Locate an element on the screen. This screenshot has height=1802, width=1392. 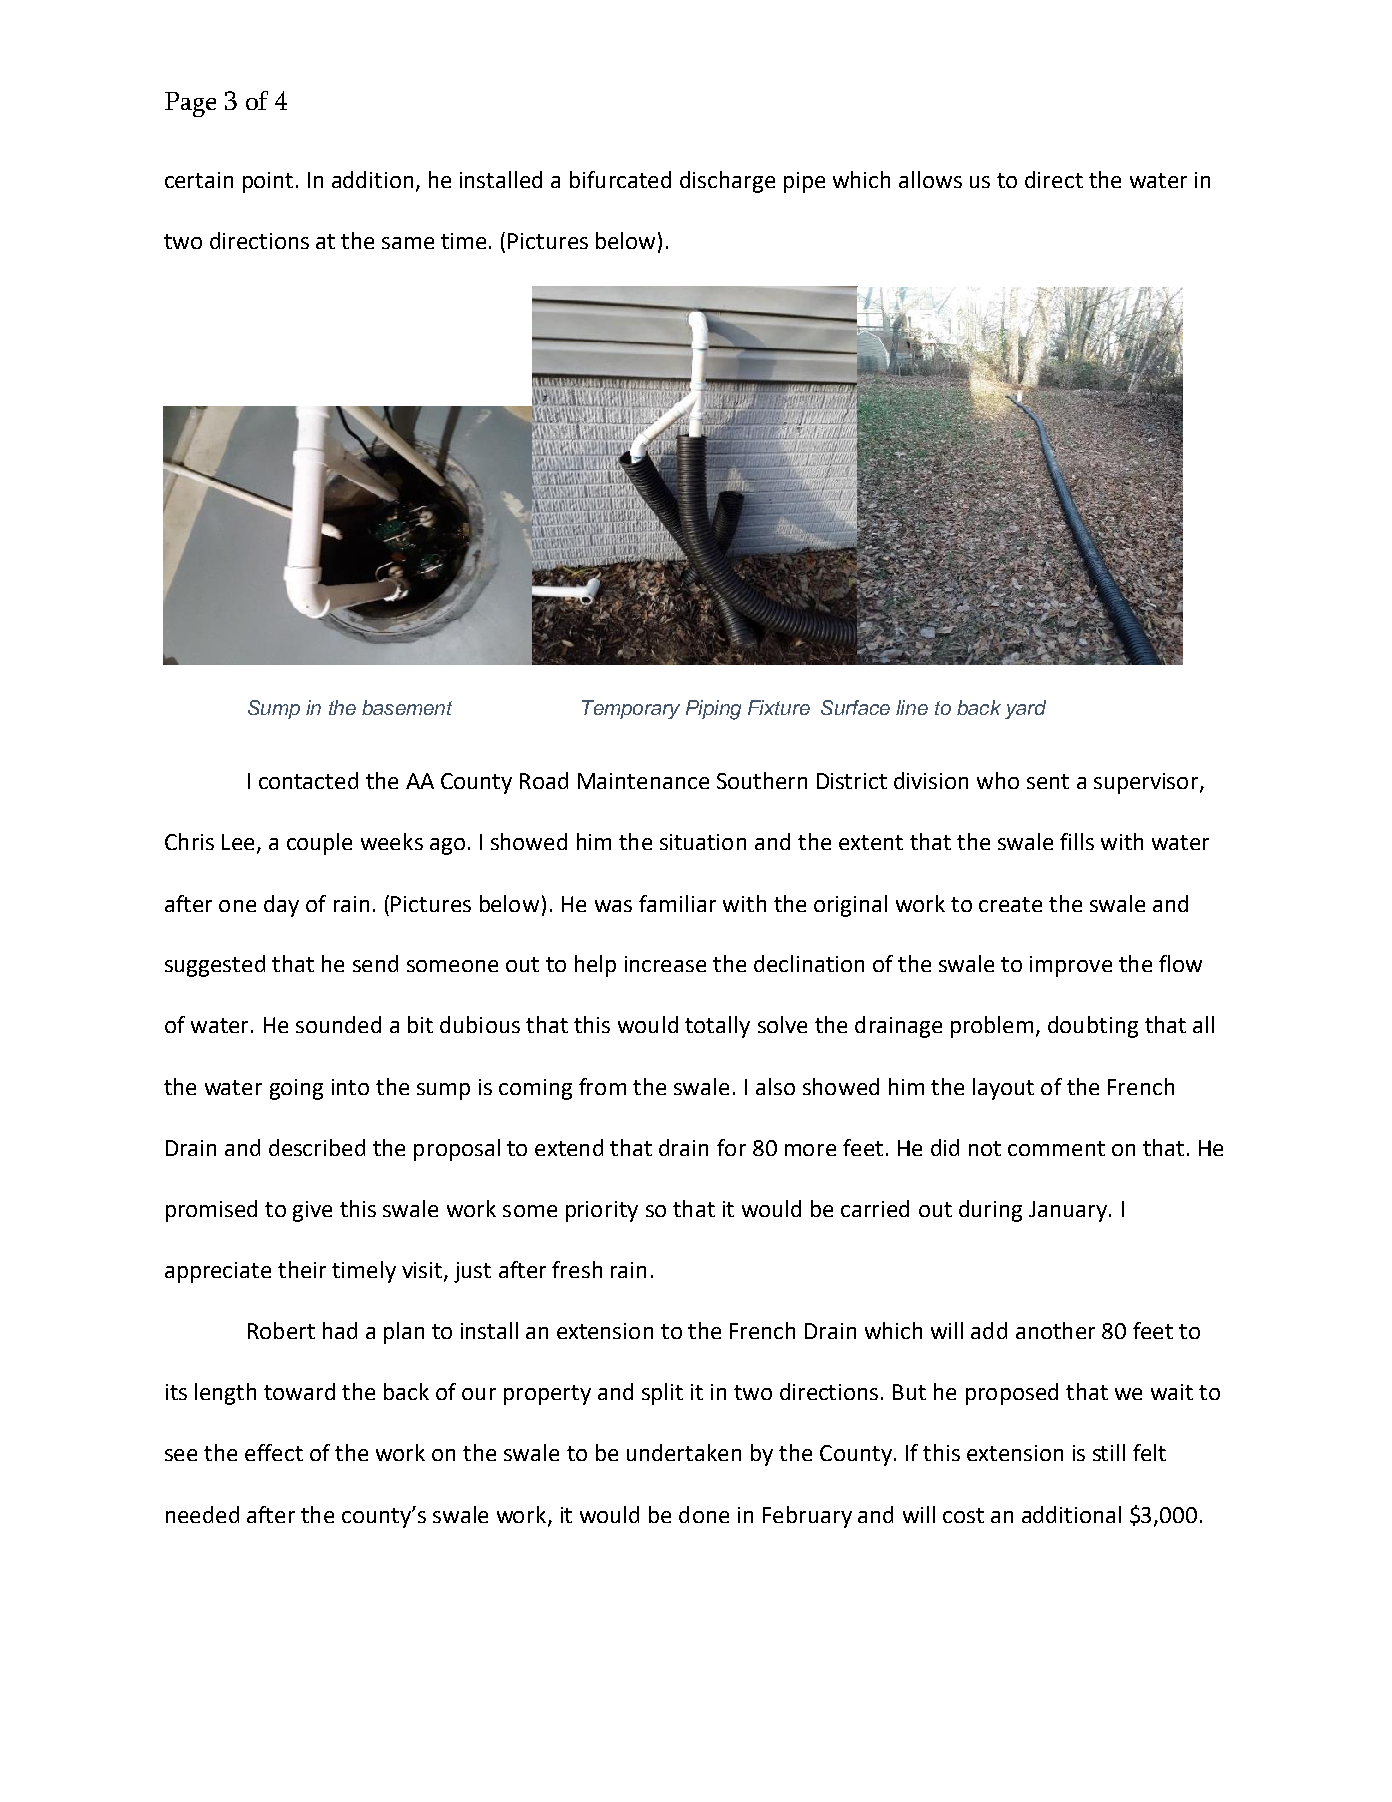
discharge is located at coordinates (727, 182).
